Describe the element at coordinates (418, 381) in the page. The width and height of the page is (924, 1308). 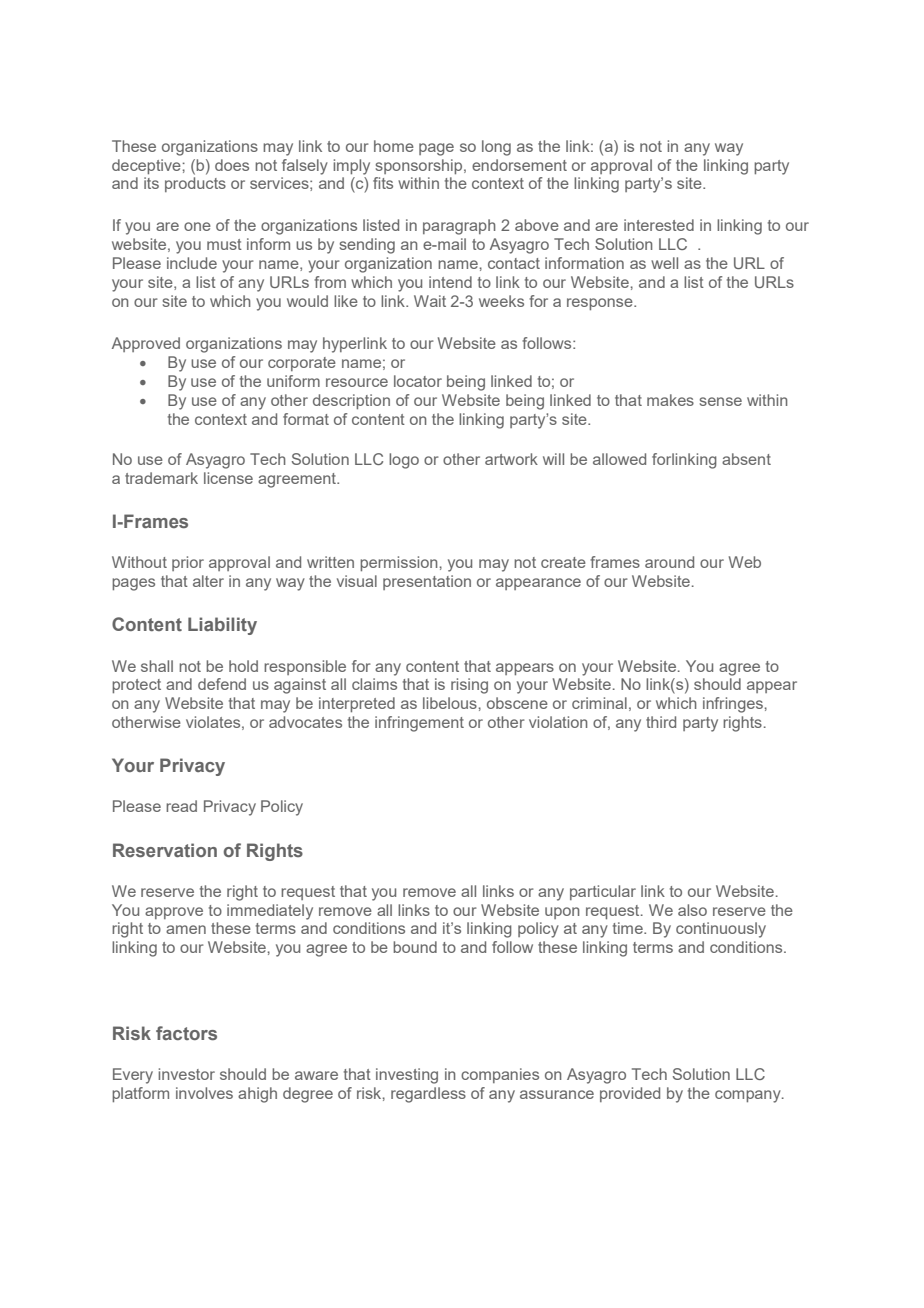
I see `locator` at that location.
